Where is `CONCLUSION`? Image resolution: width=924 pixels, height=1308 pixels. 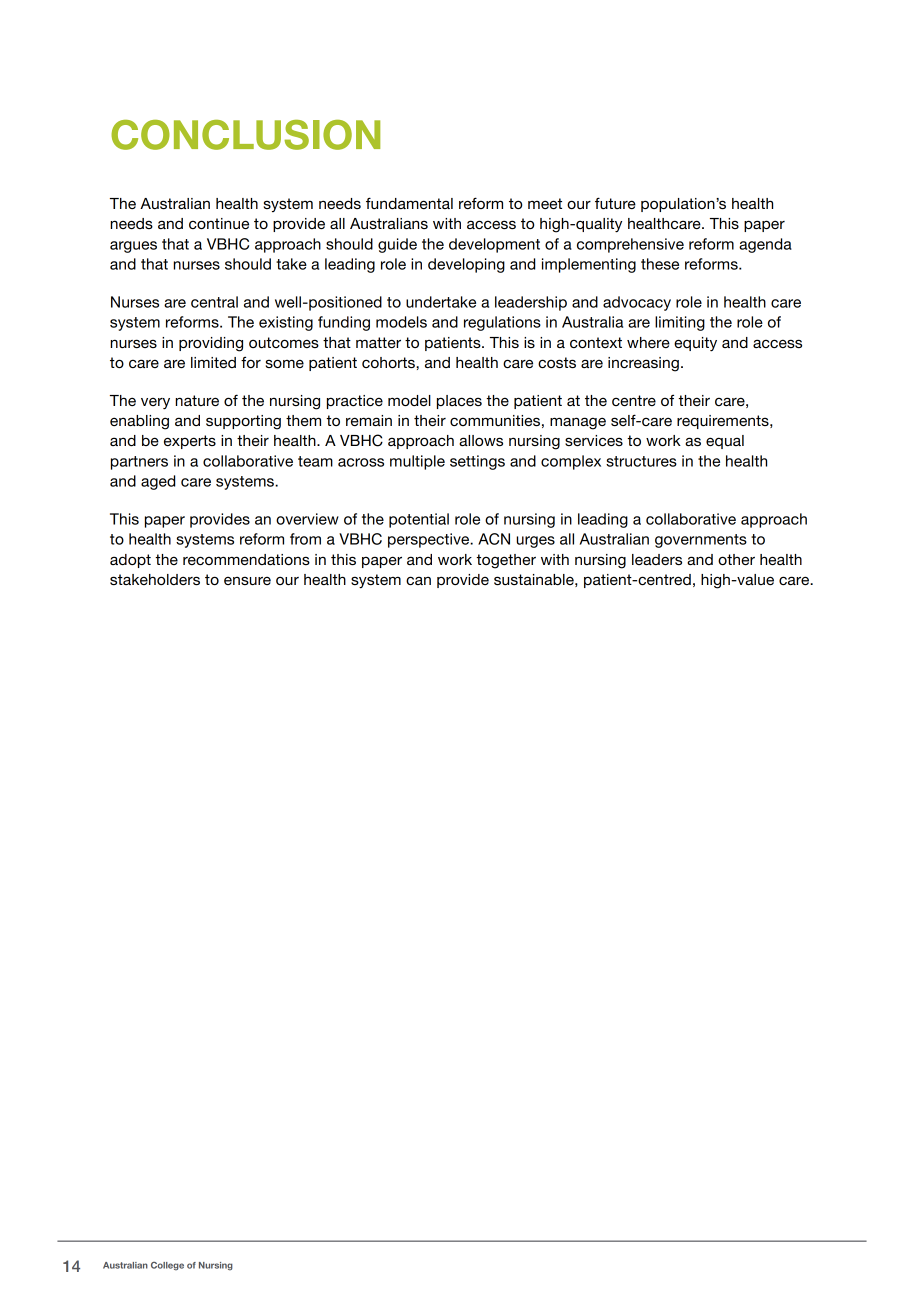 CONCLUSION is located at coordinates (245, 135).
